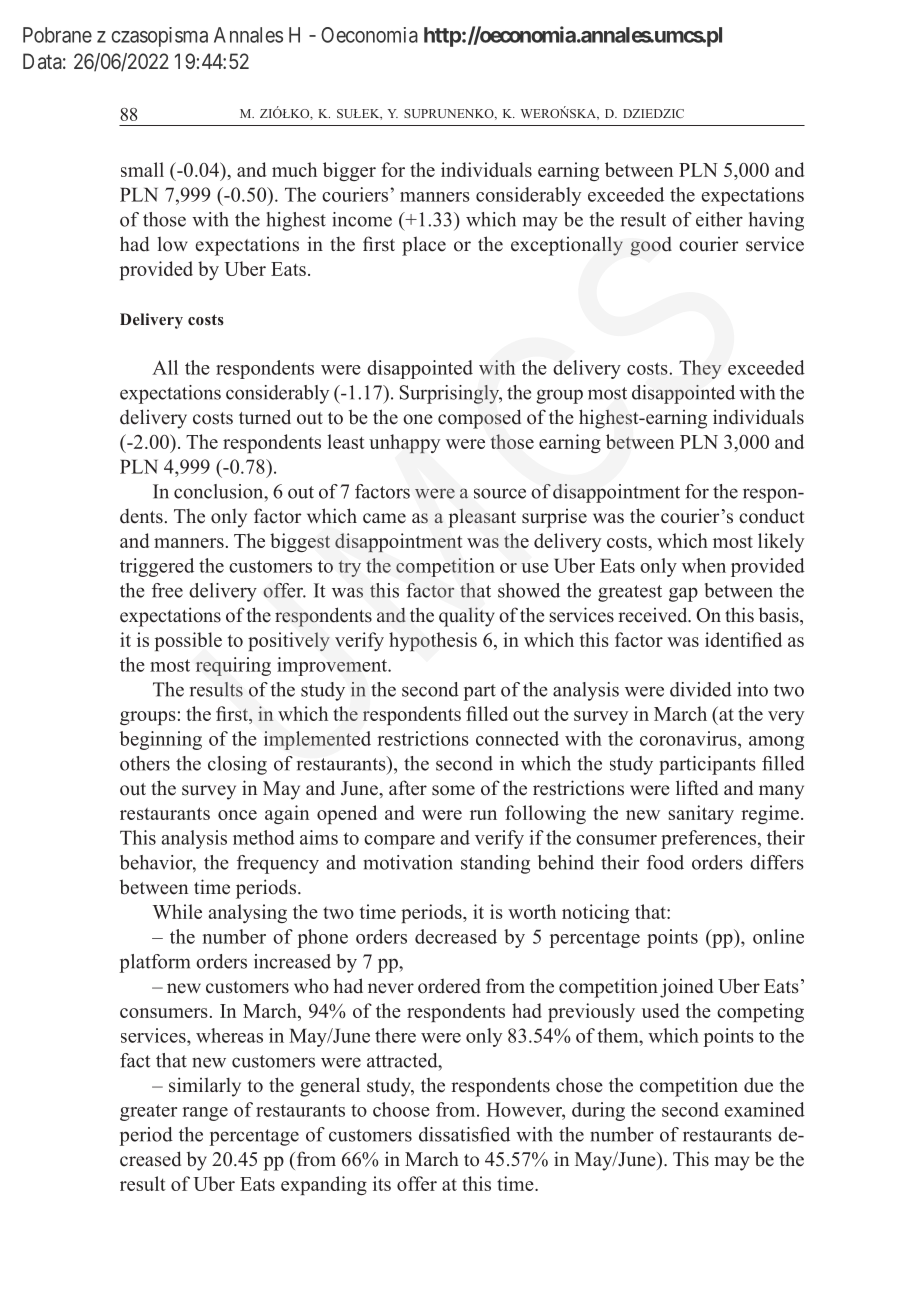  What do you see at coordinates (205, 1114) in the screenshot?
I see `range` at bounding box center [205, 1114].
